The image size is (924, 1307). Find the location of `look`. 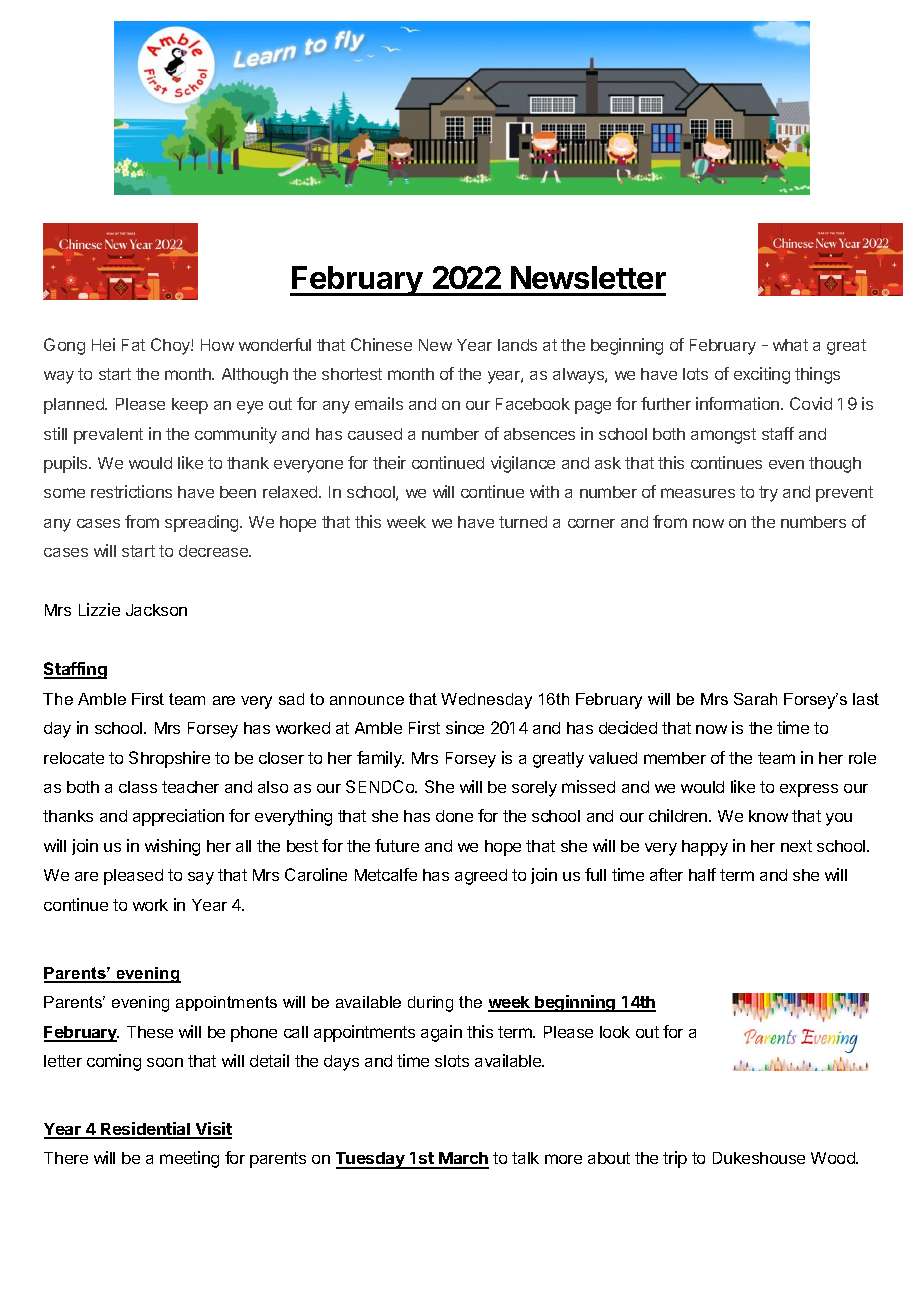

look is located at coordinates (615, 1032).
